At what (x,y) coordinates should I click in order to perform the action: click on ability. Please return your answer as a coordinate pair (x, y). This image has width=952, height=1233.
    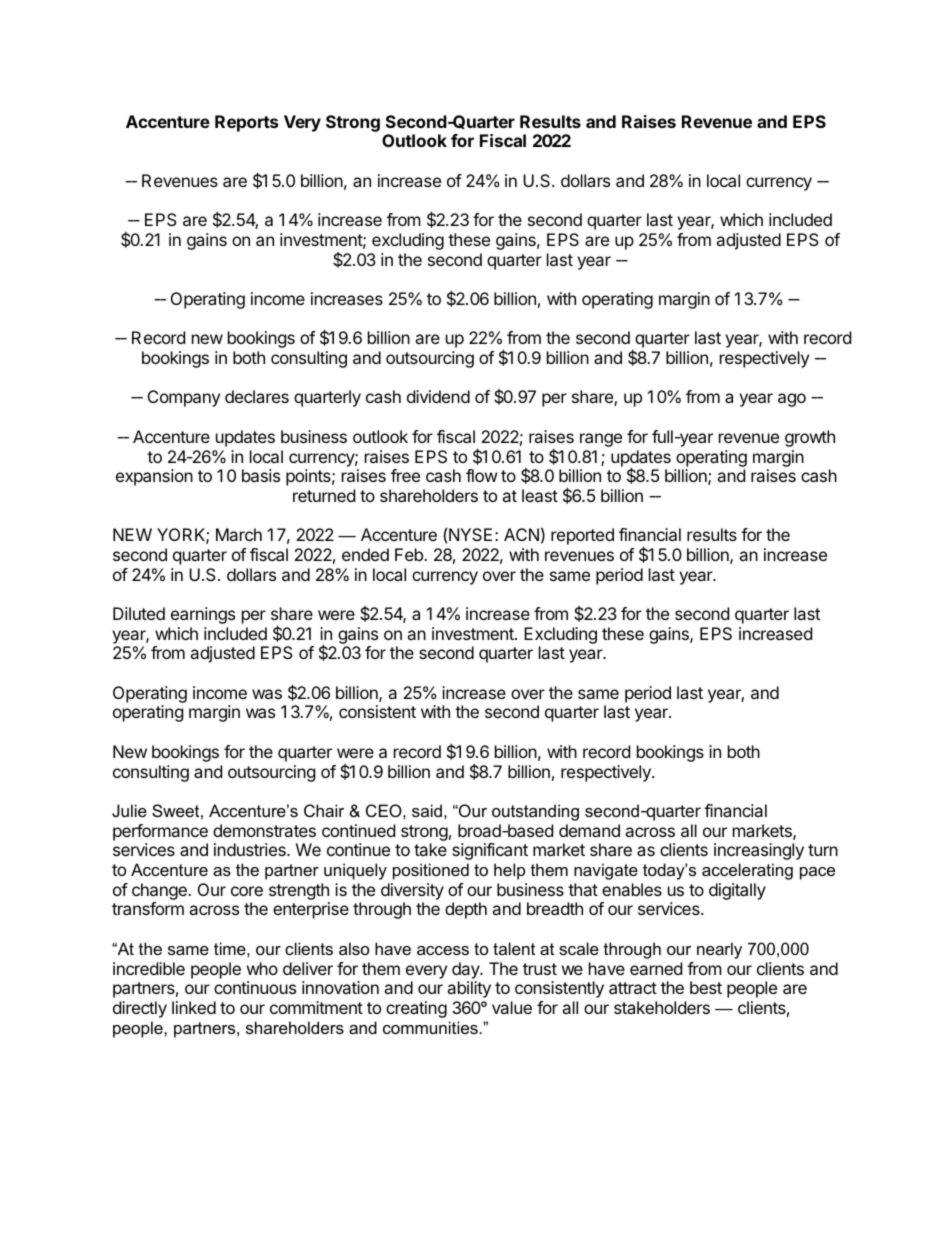
    Looking at the image, I should click on (469, 989).
